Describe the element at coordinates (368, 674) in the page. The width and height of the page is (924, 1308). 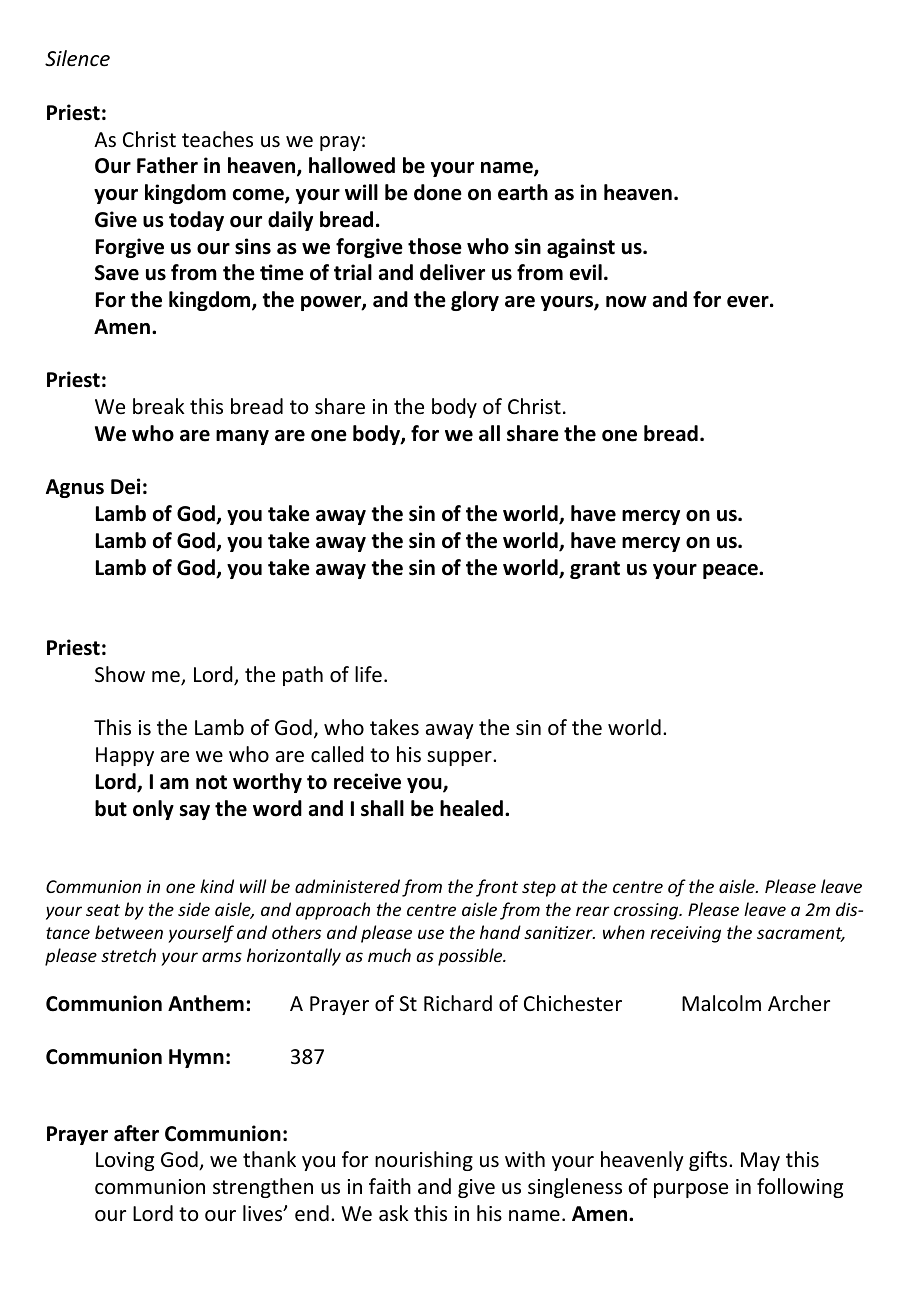
I see `life` at that location.
